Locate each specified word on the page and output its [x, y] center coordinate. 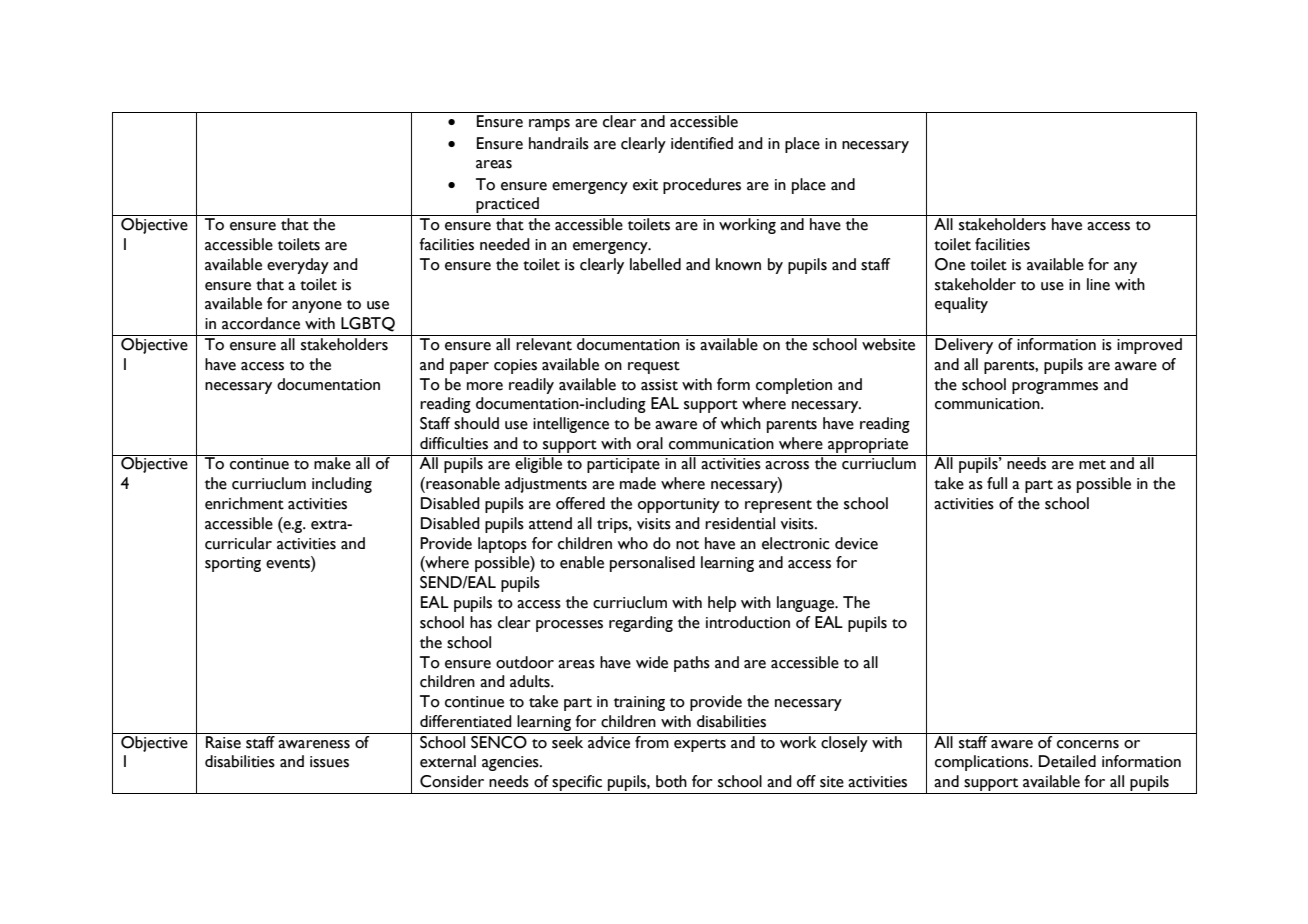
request [654, 367]
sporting [233, 564]
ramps [549, 125]
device [856, 543]
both [671, 781]
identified [702, 143]
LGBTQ [368, 324]
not [687, 545]
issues [329, 762]
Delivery [964, 344]
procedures [702, 186]
